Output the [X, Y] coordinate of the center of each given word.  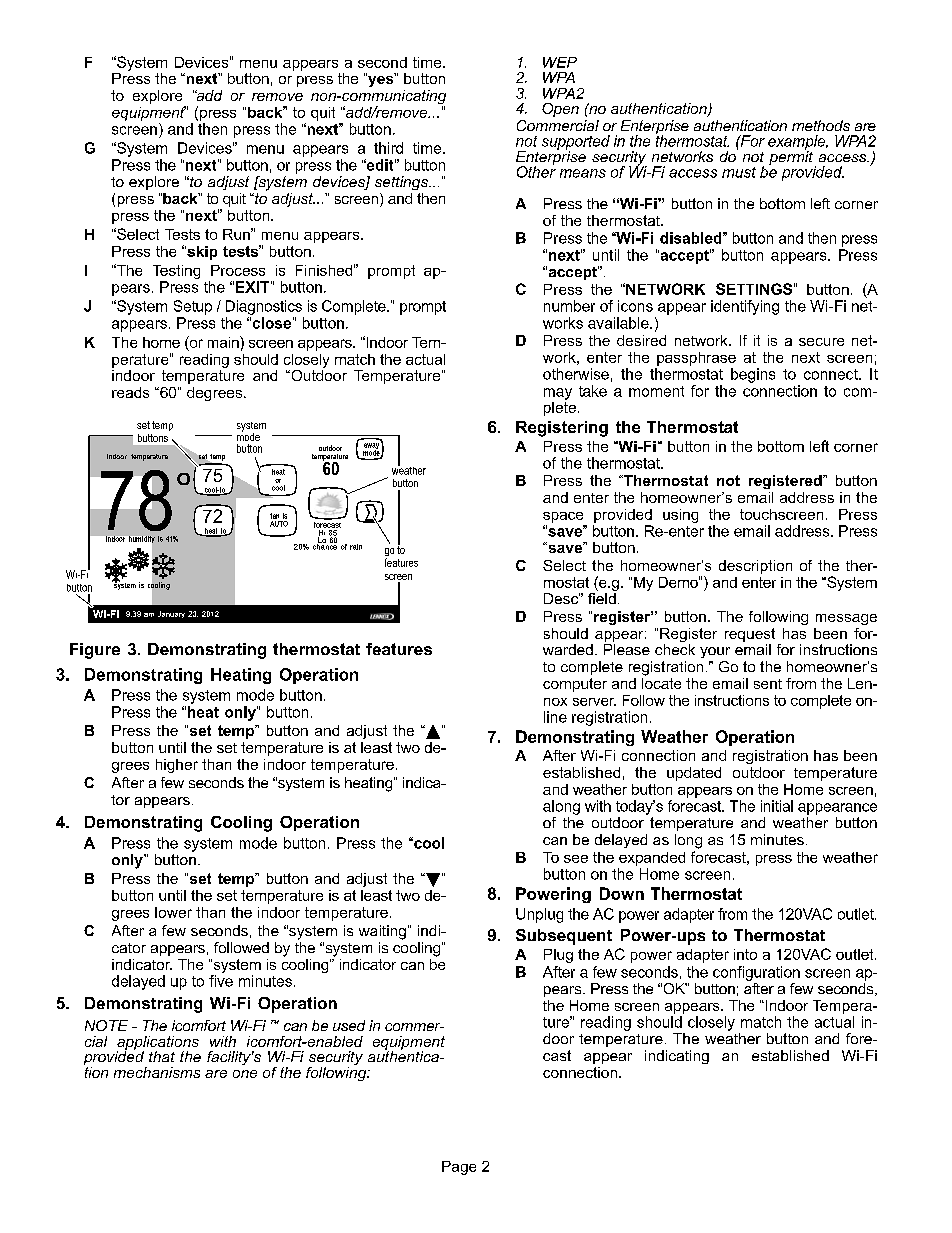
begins [753, 375]
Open [560, 110]
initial [777, 806]
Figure [95, 651]
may [558, 394]
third [388, 148]
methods [821, 125]
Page [459, 1168]
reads [130, 392]
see [576, 859]
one [245, 1074]
